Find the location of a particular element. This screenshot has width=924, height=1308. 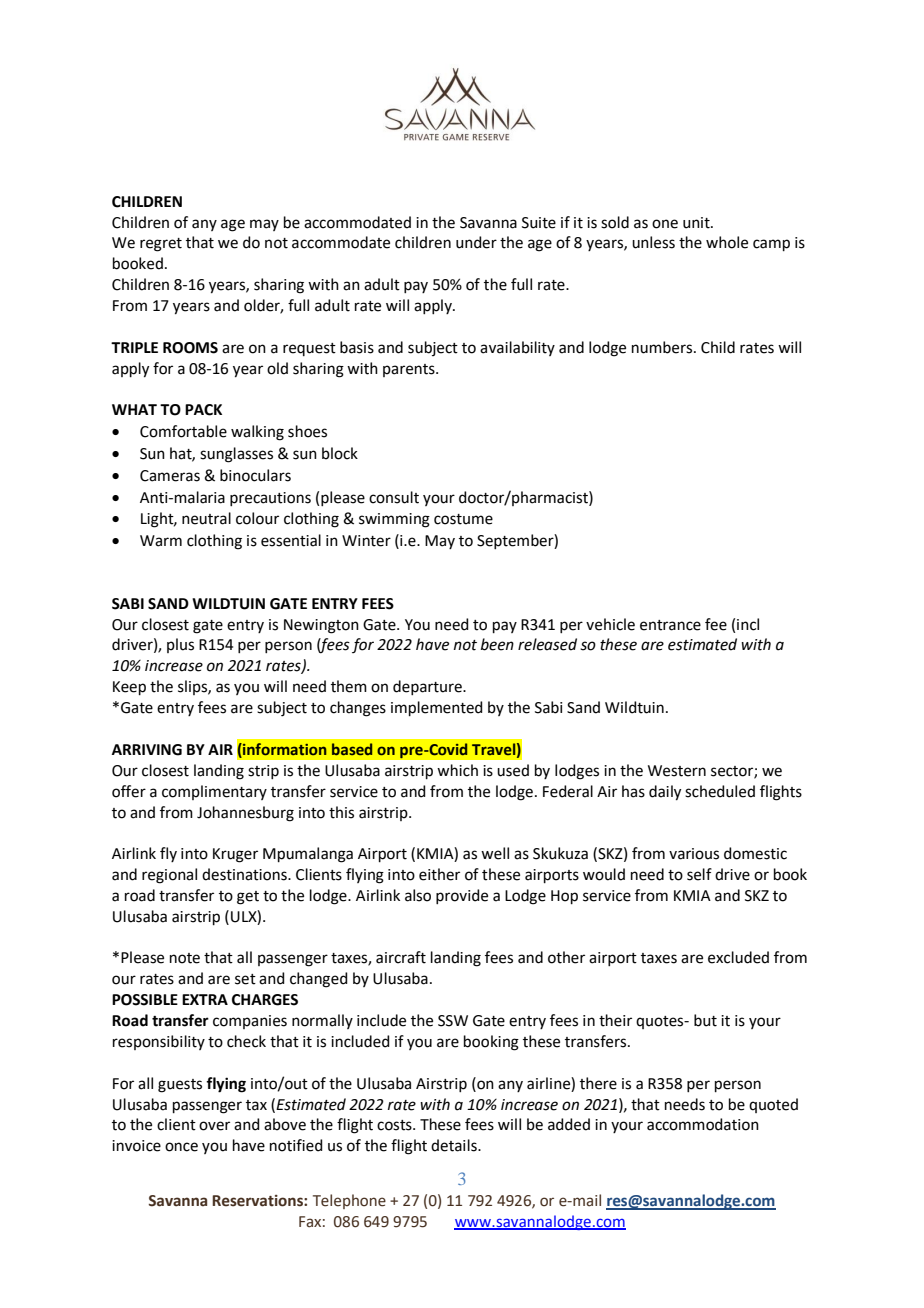

entrance is located at coordinates (670, 625).
